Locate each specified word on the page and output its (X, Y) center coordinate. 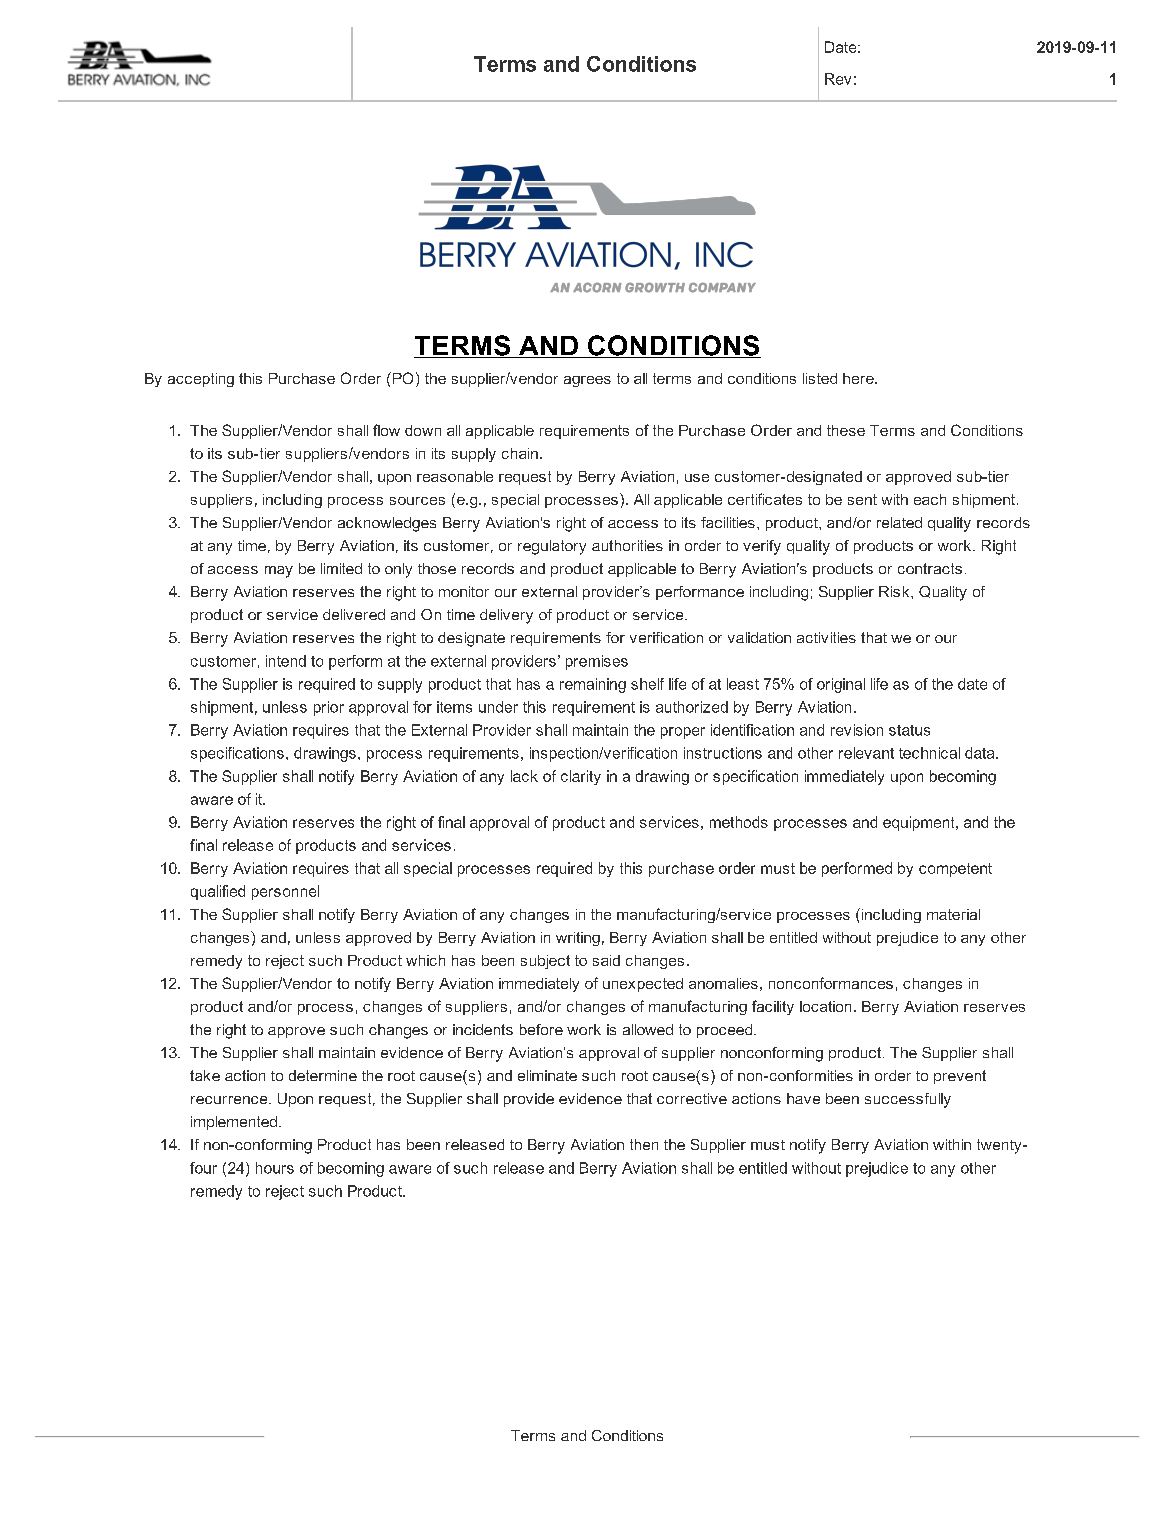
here (859, 378)
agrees (587, 381)
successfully (908, 1100)
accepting (201, 380)
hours (275, 1168)
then (644, 1144)
